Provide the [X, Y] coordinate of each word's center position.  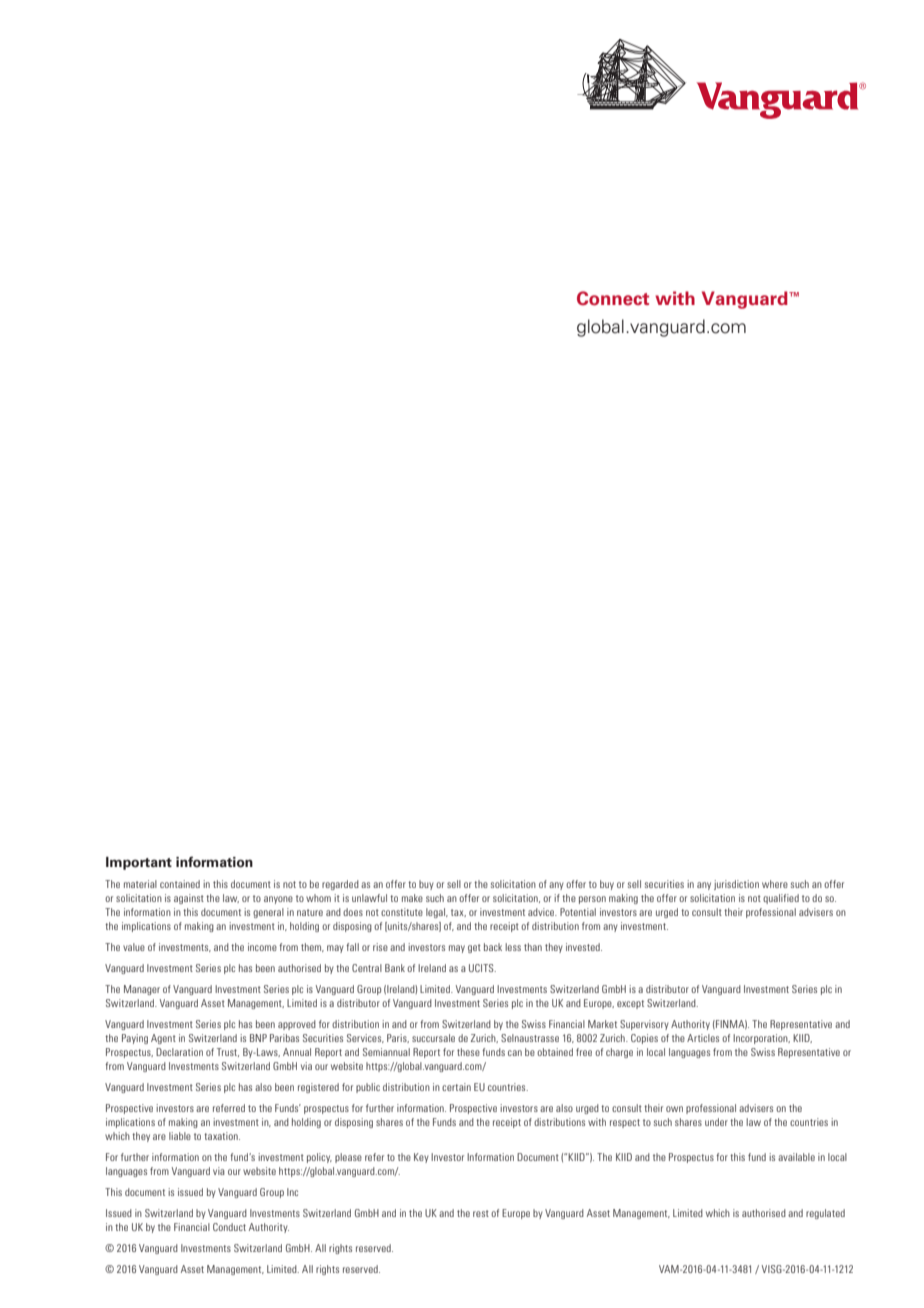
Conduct [229, 1227]
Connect [613, 298]
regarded [340, 885]
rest [481, 1213]
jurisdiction [736, 885]
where [775, 884]
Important [139, 863]
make [412, 898]
